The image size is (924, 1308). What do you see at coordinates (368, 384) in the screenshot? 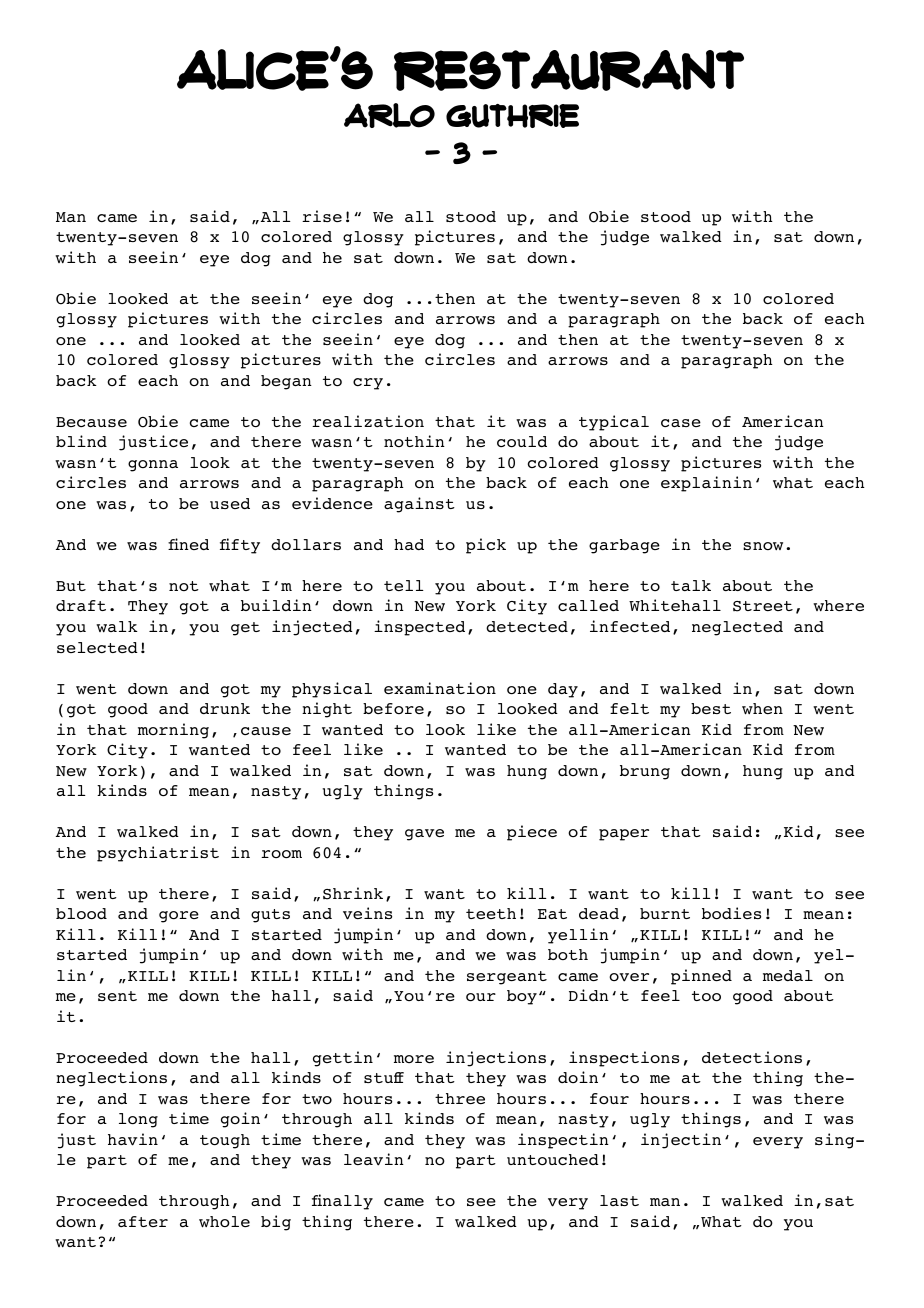
I see `cry` at bounding box center [368, 384].
